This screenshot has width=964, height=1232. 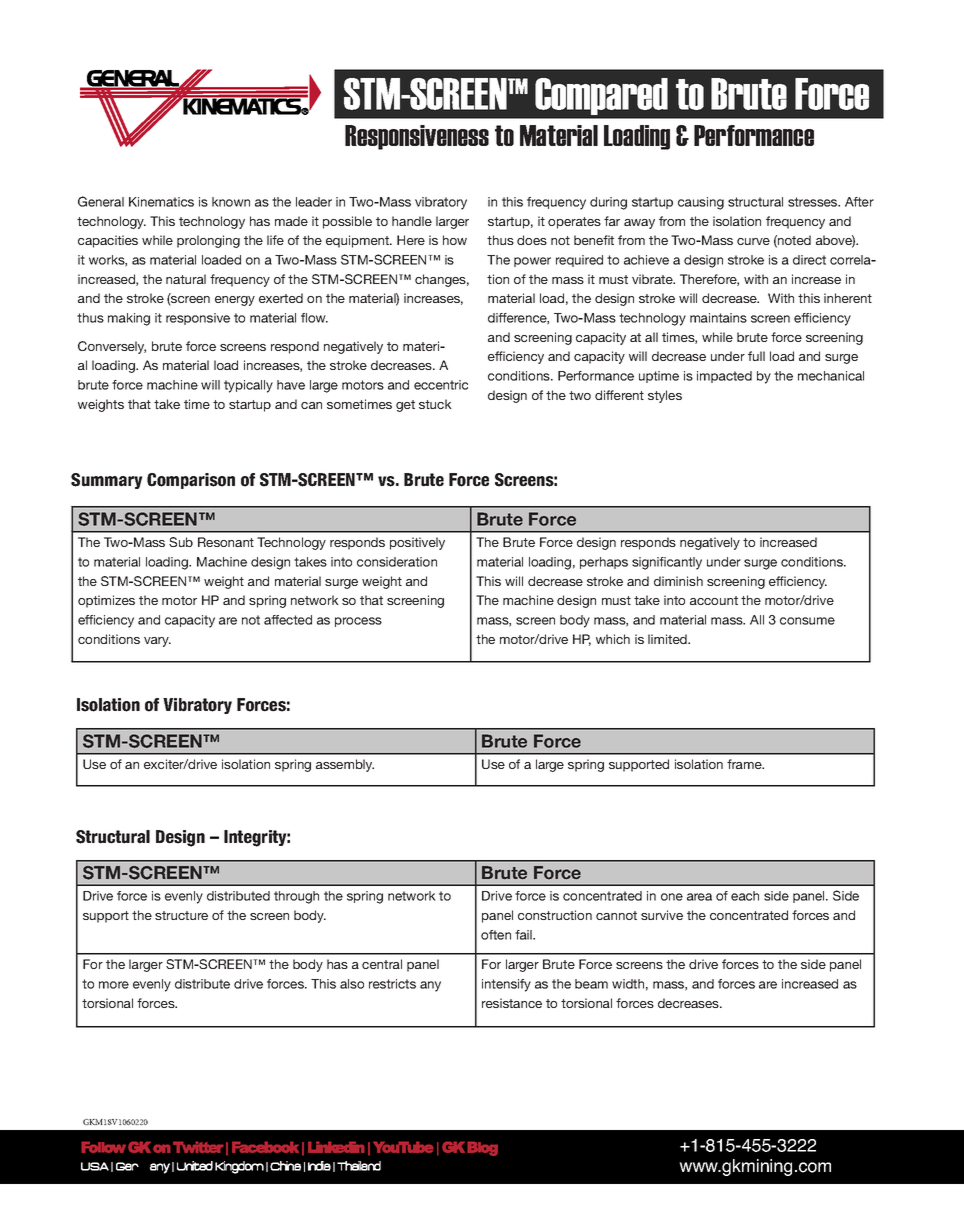 What do you see at coordinates (601, 96) in the screenshot?
I see `Compared` at bounding box center [601, 96].
